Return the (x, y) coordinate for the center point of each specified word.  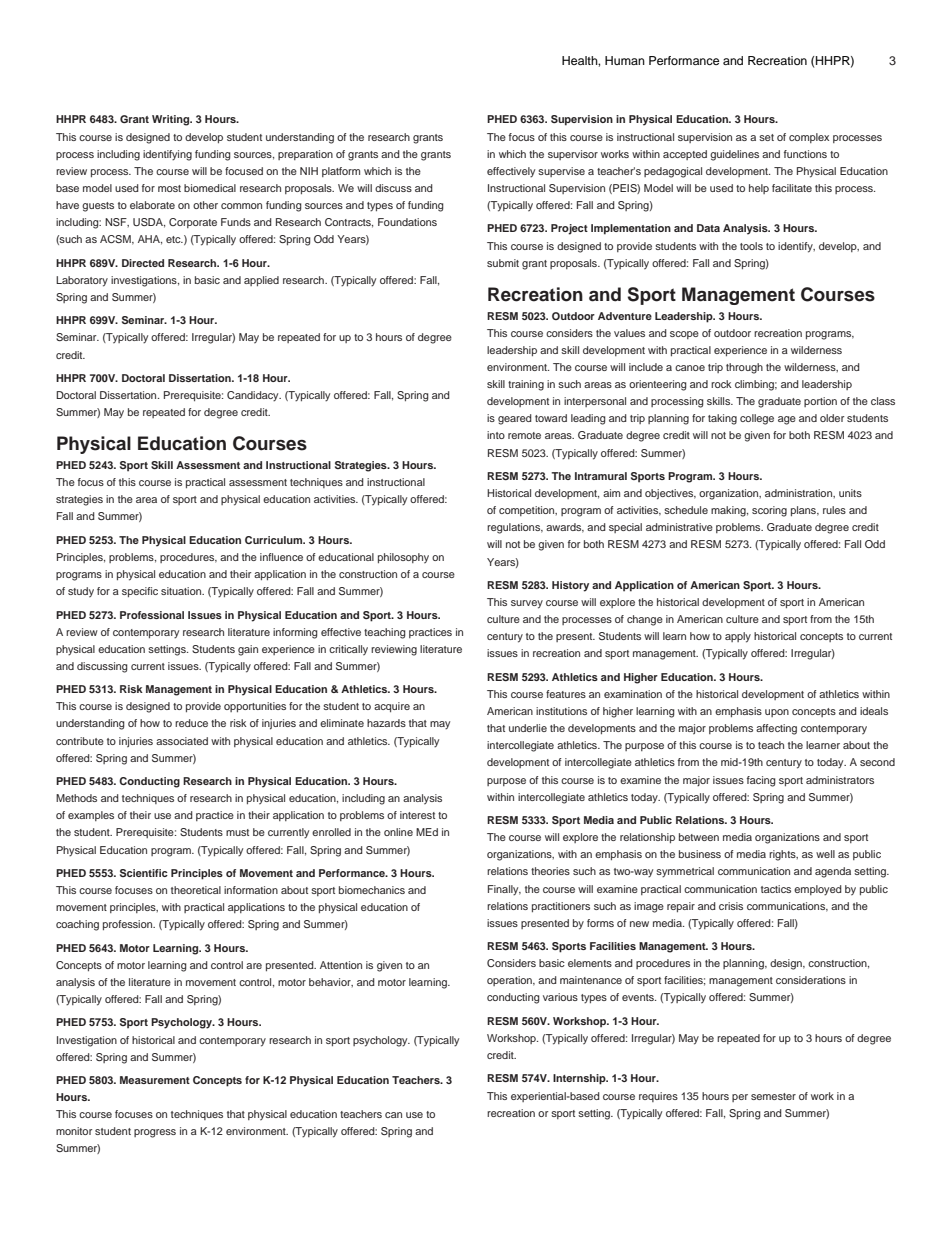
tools (751, 246)
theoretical (196, 890)
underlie (528, 728)
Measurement (155, 1080)
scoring (769, 511)
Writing (172, 120)
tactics (776, 889)
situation (182, 591)
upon (777, 713)
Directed (143, 263)
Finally (504, 890)
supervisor (573, 155)
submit (503, 263)
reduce (191, 723)
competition (528, 511)
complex (809, 138)
